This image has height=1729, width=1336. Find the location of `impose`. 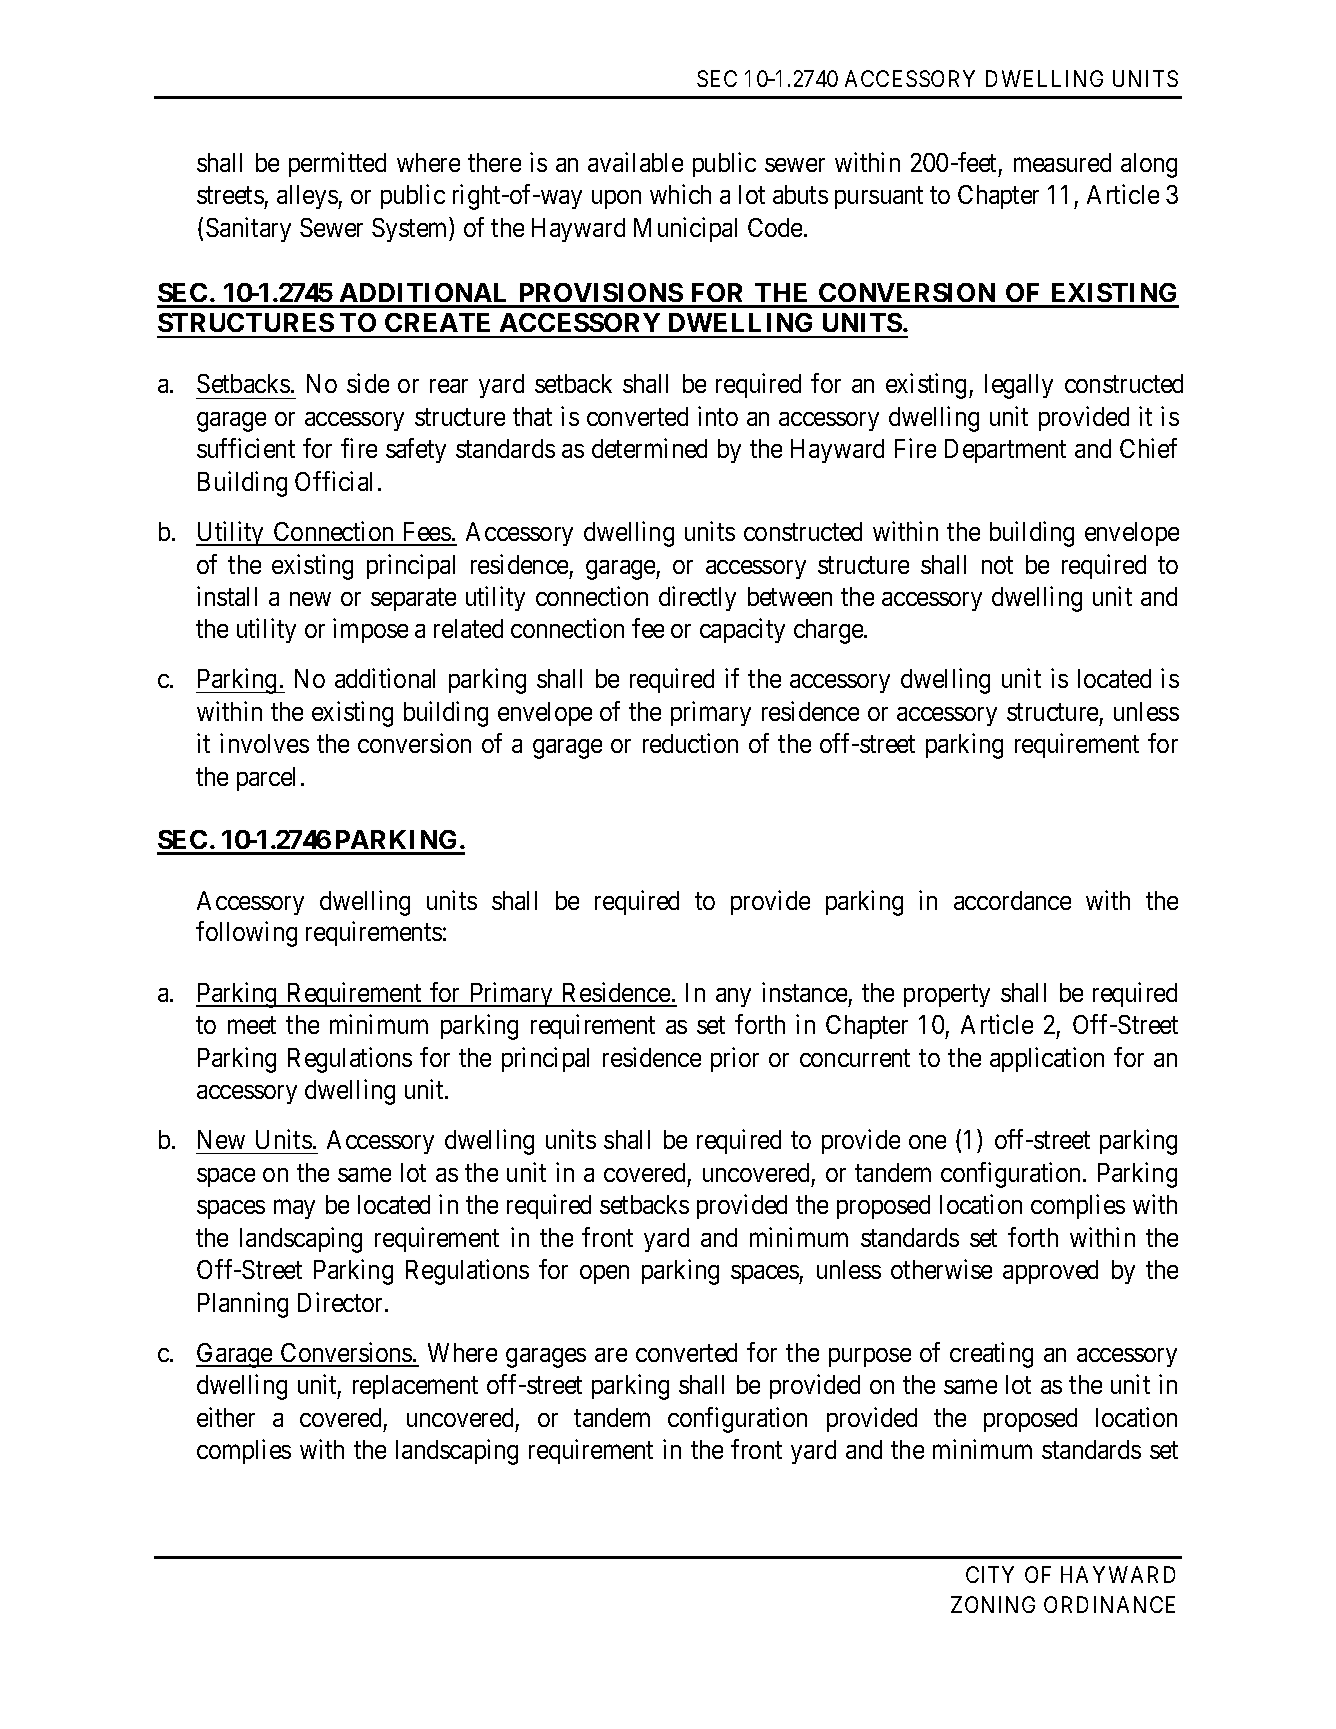

impose is located at coordinates (370, 631).
